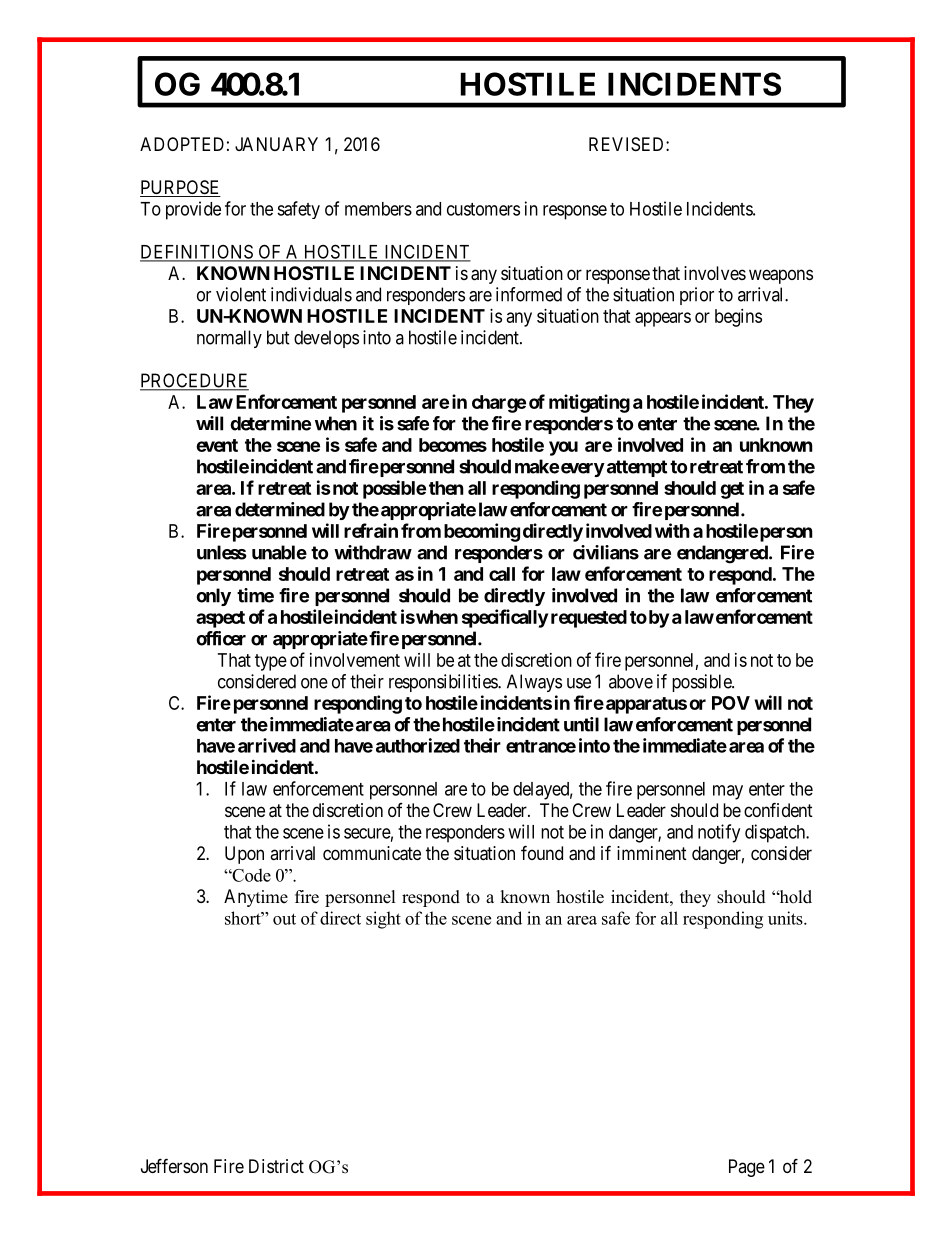 This page has width=952, height=1233. Describe the element at coordinates (418, 745) in the page. I see `authorized` at that location.
